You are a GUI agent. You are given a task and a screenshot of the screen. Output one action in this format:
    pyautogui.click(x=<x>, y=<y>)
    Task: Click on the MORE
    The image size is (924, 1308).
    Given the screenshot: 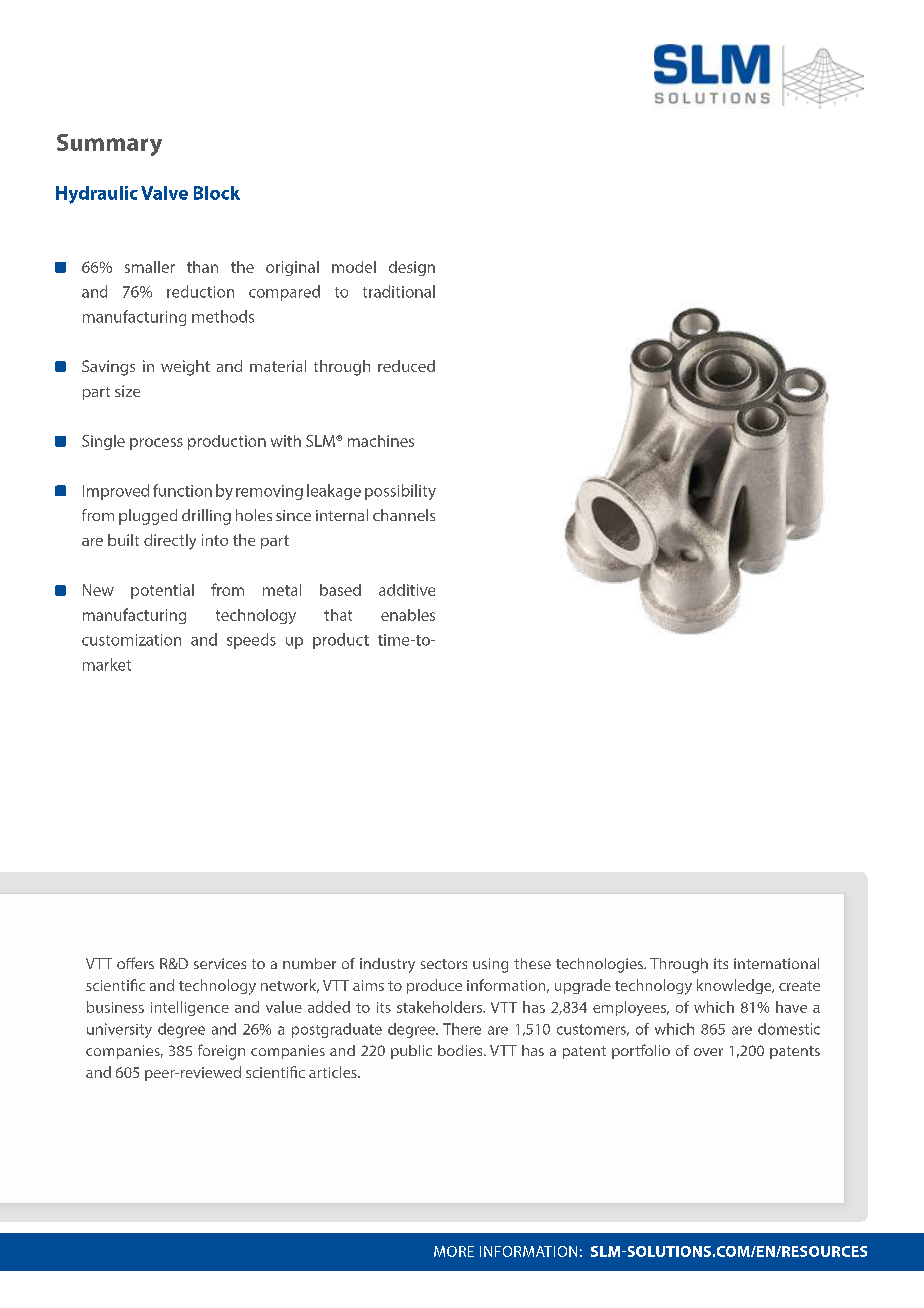 What is the action you would take?
    pyautogui.click(x=454, y=1251)
